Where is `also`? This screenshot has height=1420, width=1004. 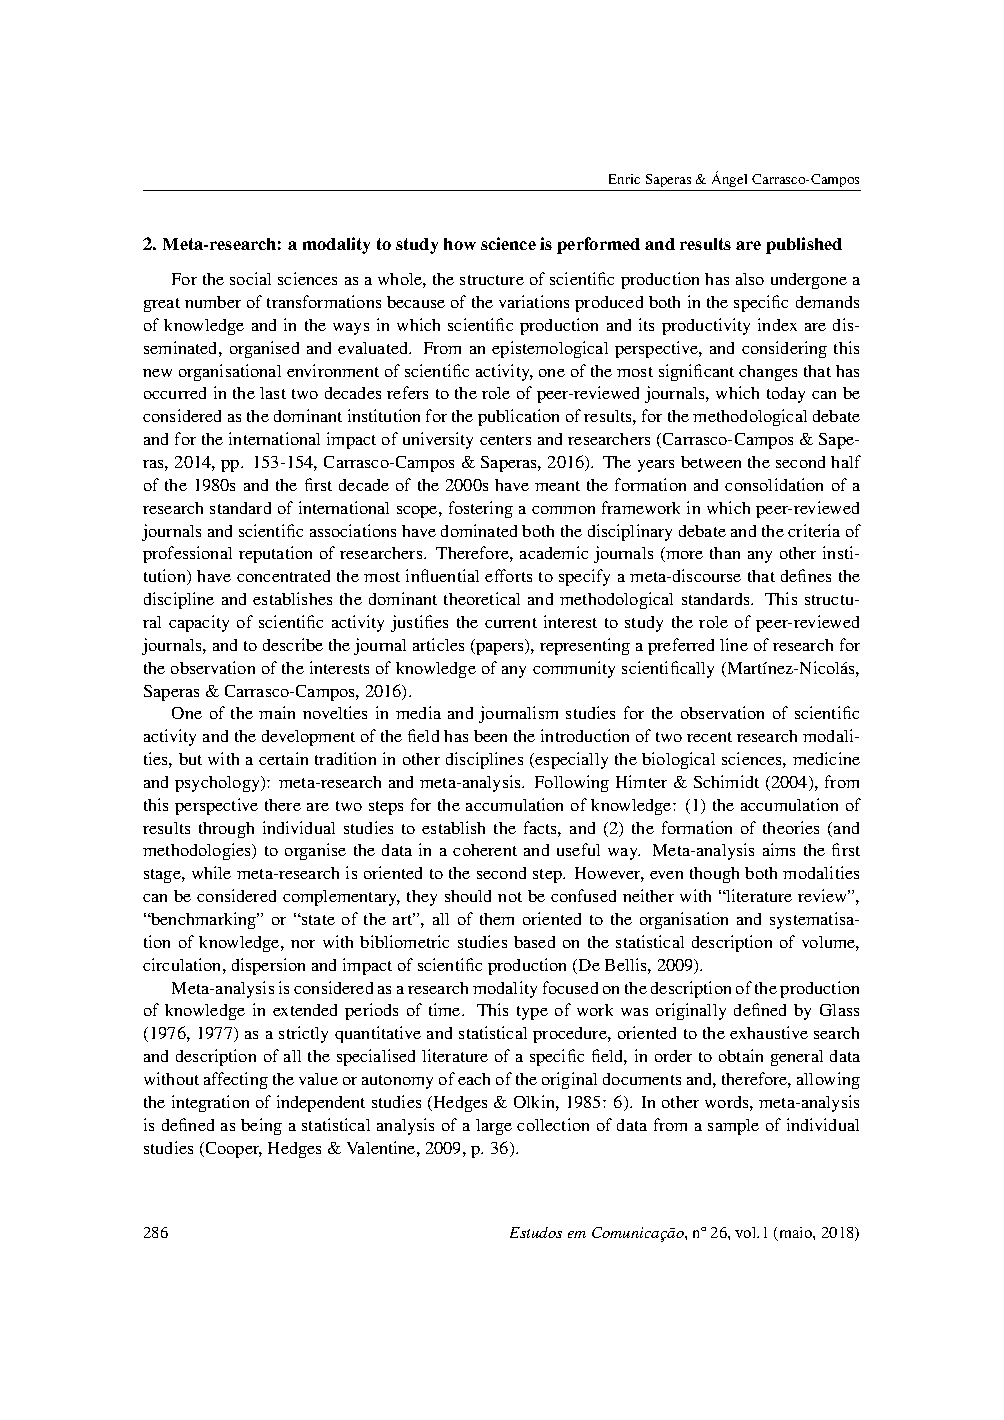 also is located at coordinates (750, 279).
